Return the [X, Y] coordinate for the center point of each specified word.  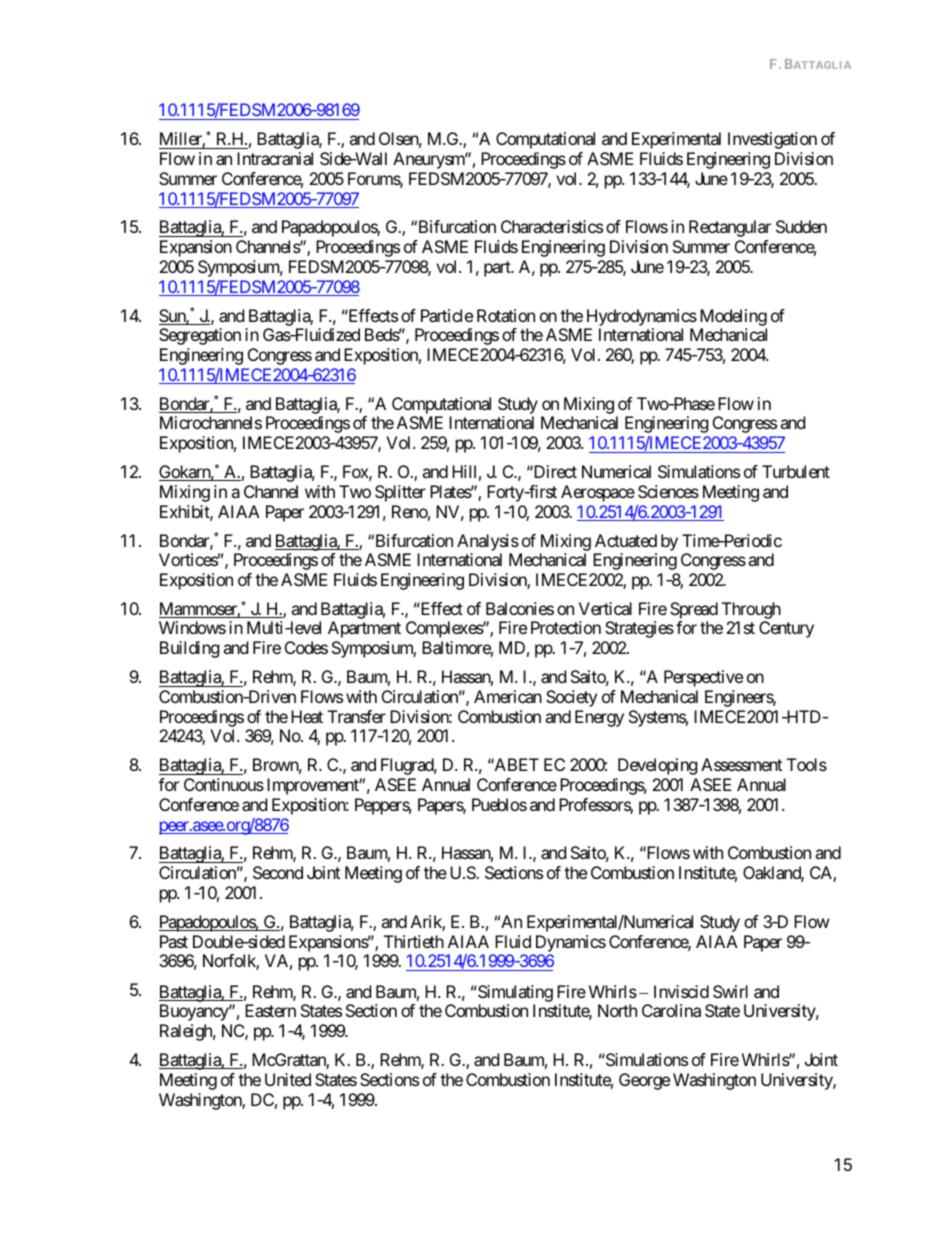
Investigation [772, 140]
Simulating [514, 993]
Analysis [488, 542]
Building [190, 649]
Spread [694, 612]
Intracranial [275, 158]
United [288, 1079]
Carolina [671, 1010]
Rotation [506, 315]
